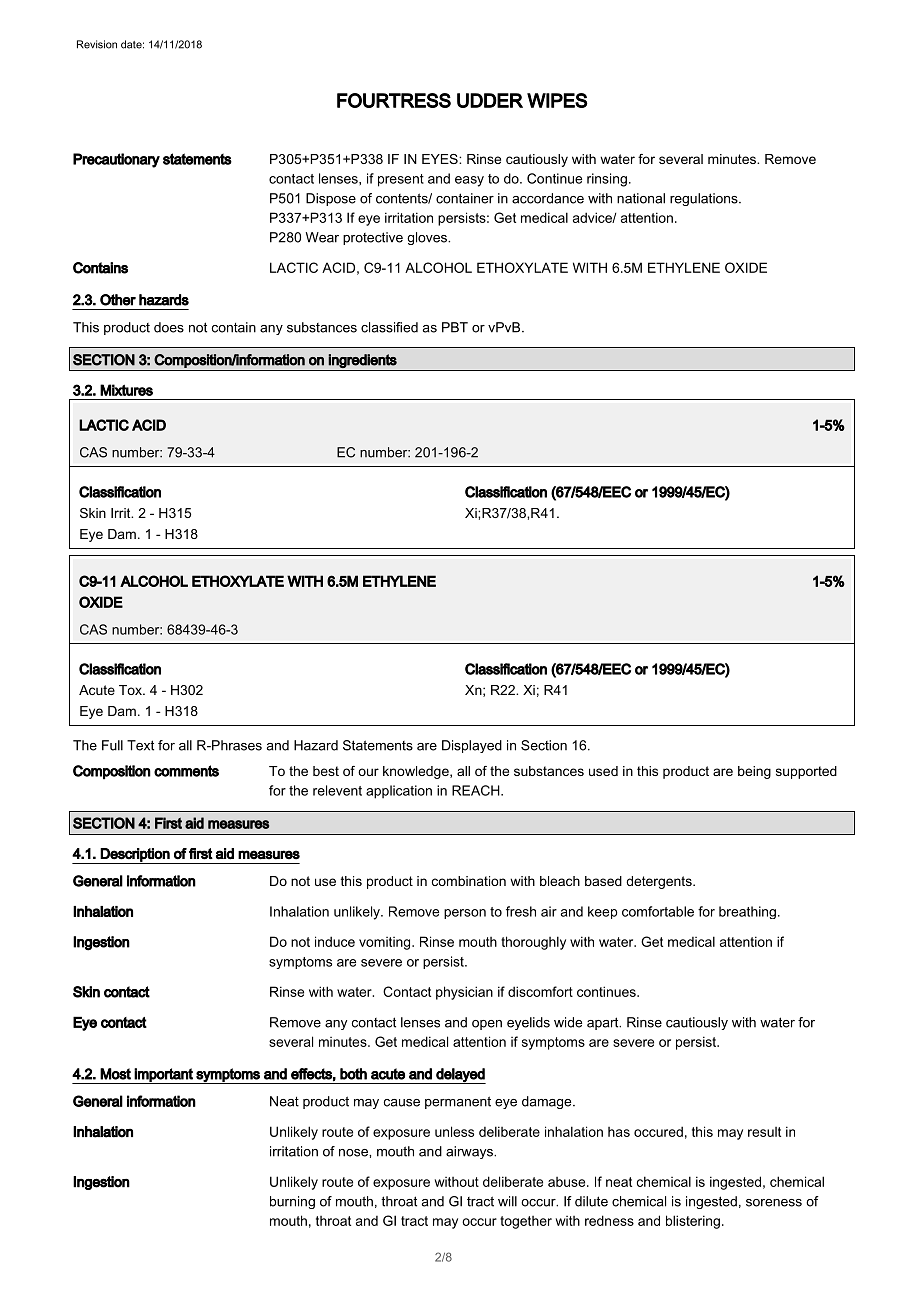  What do you see at coordinates (131, 690) in the screenshot?
I see `Tox` at bounding box center [131, 690].
